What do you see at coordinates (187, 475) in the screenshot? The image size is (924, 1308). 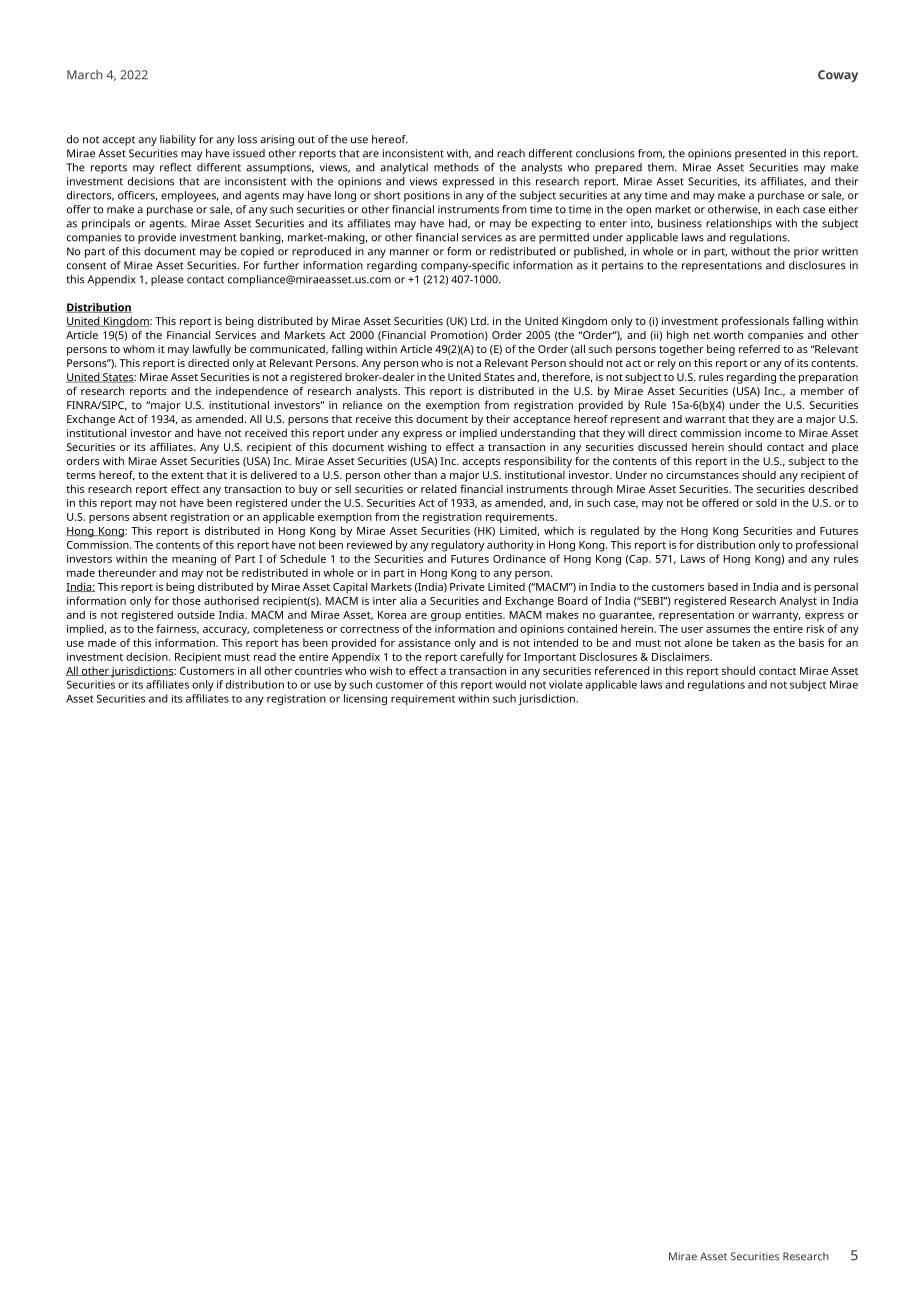 I see `extent` at bounding box center [187, 475].
